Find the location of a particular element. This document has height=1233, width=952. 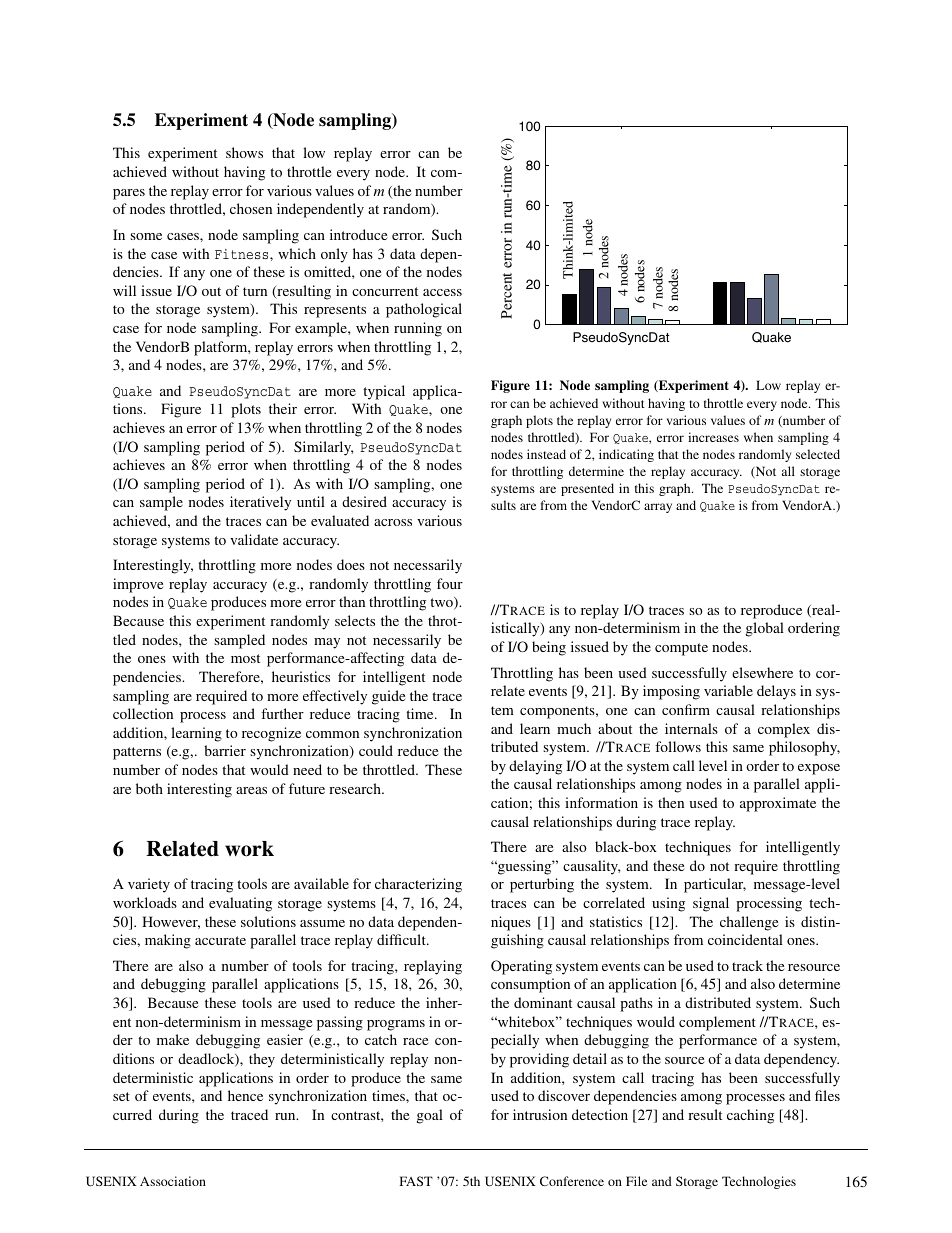

introduce is located at coordinates (358, 234).
